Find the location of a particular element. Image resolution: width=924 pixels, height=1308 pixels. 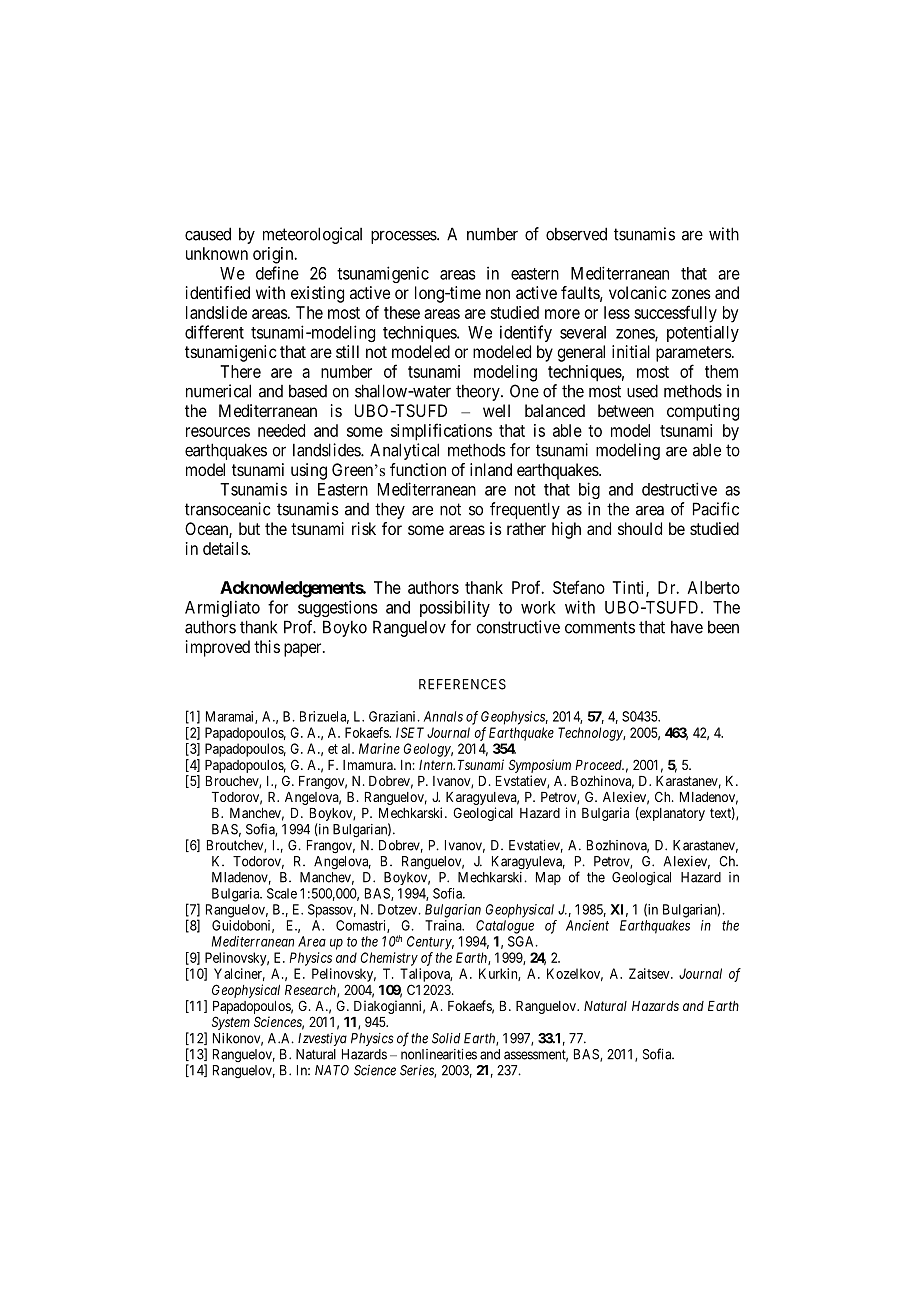

origin is located at coordinates (274, 255).
